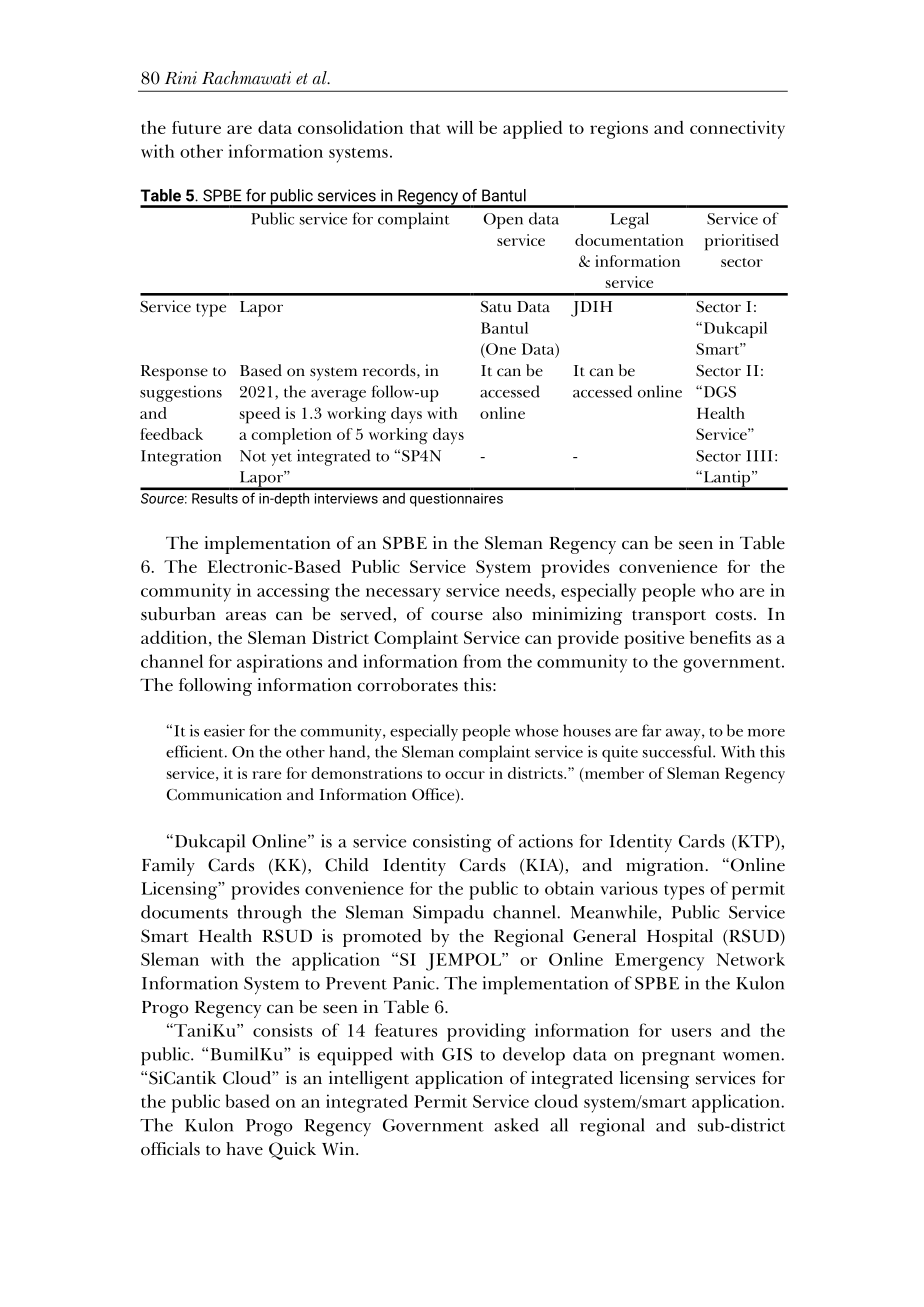 The image size is (924, 1307). Describe the element at coordinates (246, 616) in the document. I see `areas` at that location.
